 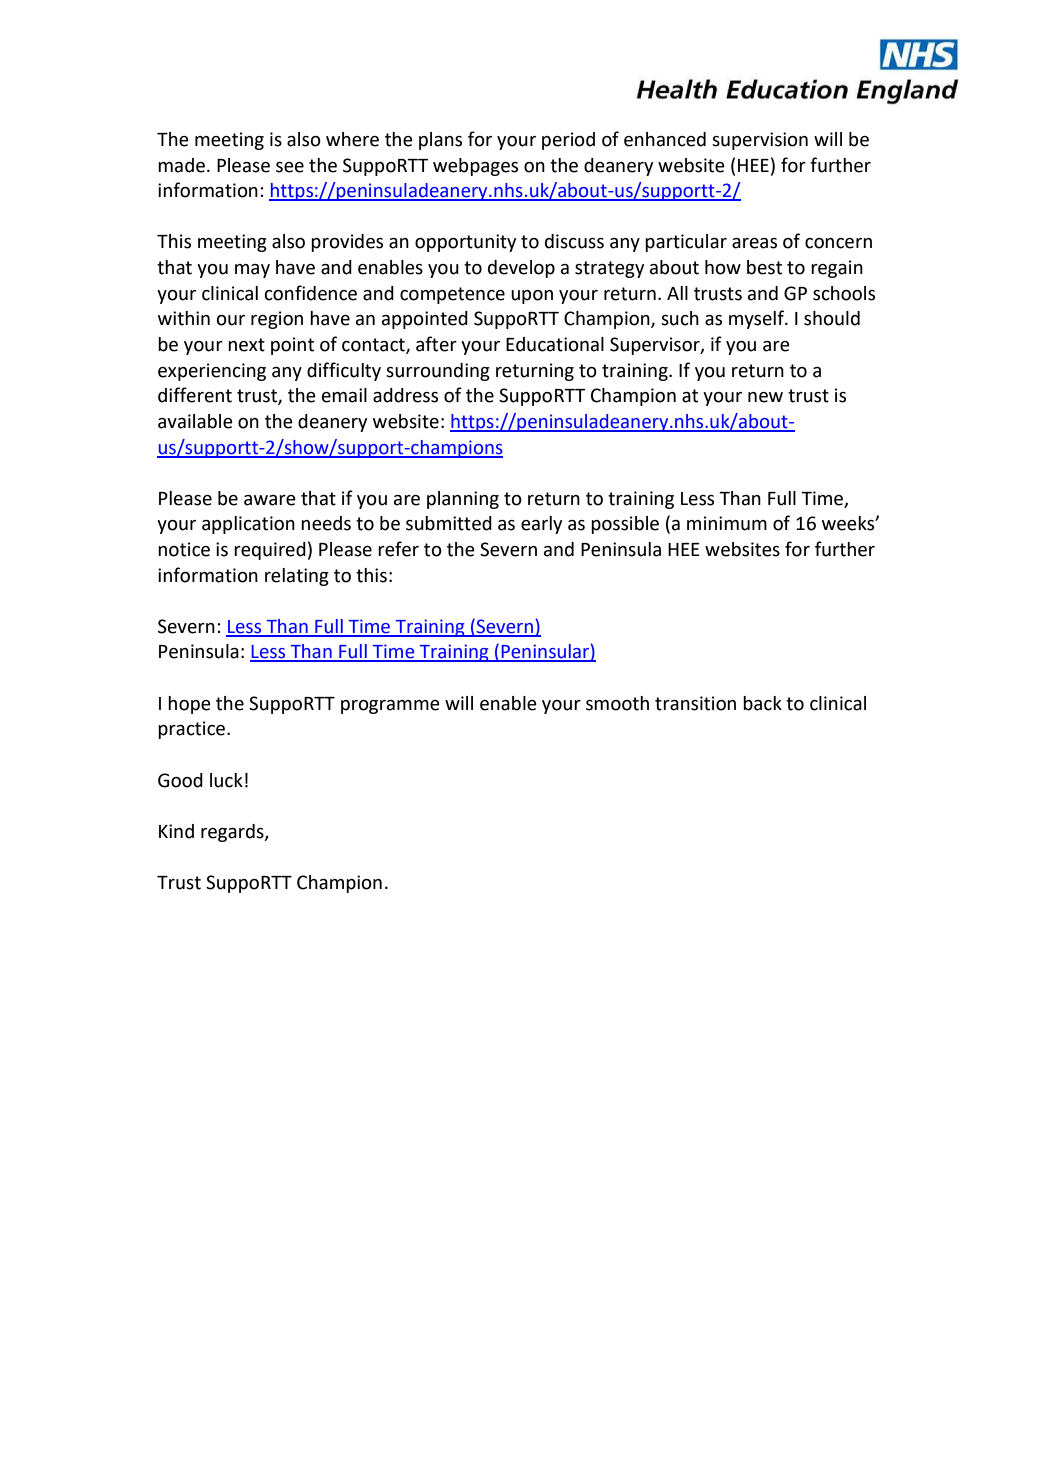 What do you see at coordinates (541, 525) in the screenshot?
I see `early` at bounding box center [541, 525].
